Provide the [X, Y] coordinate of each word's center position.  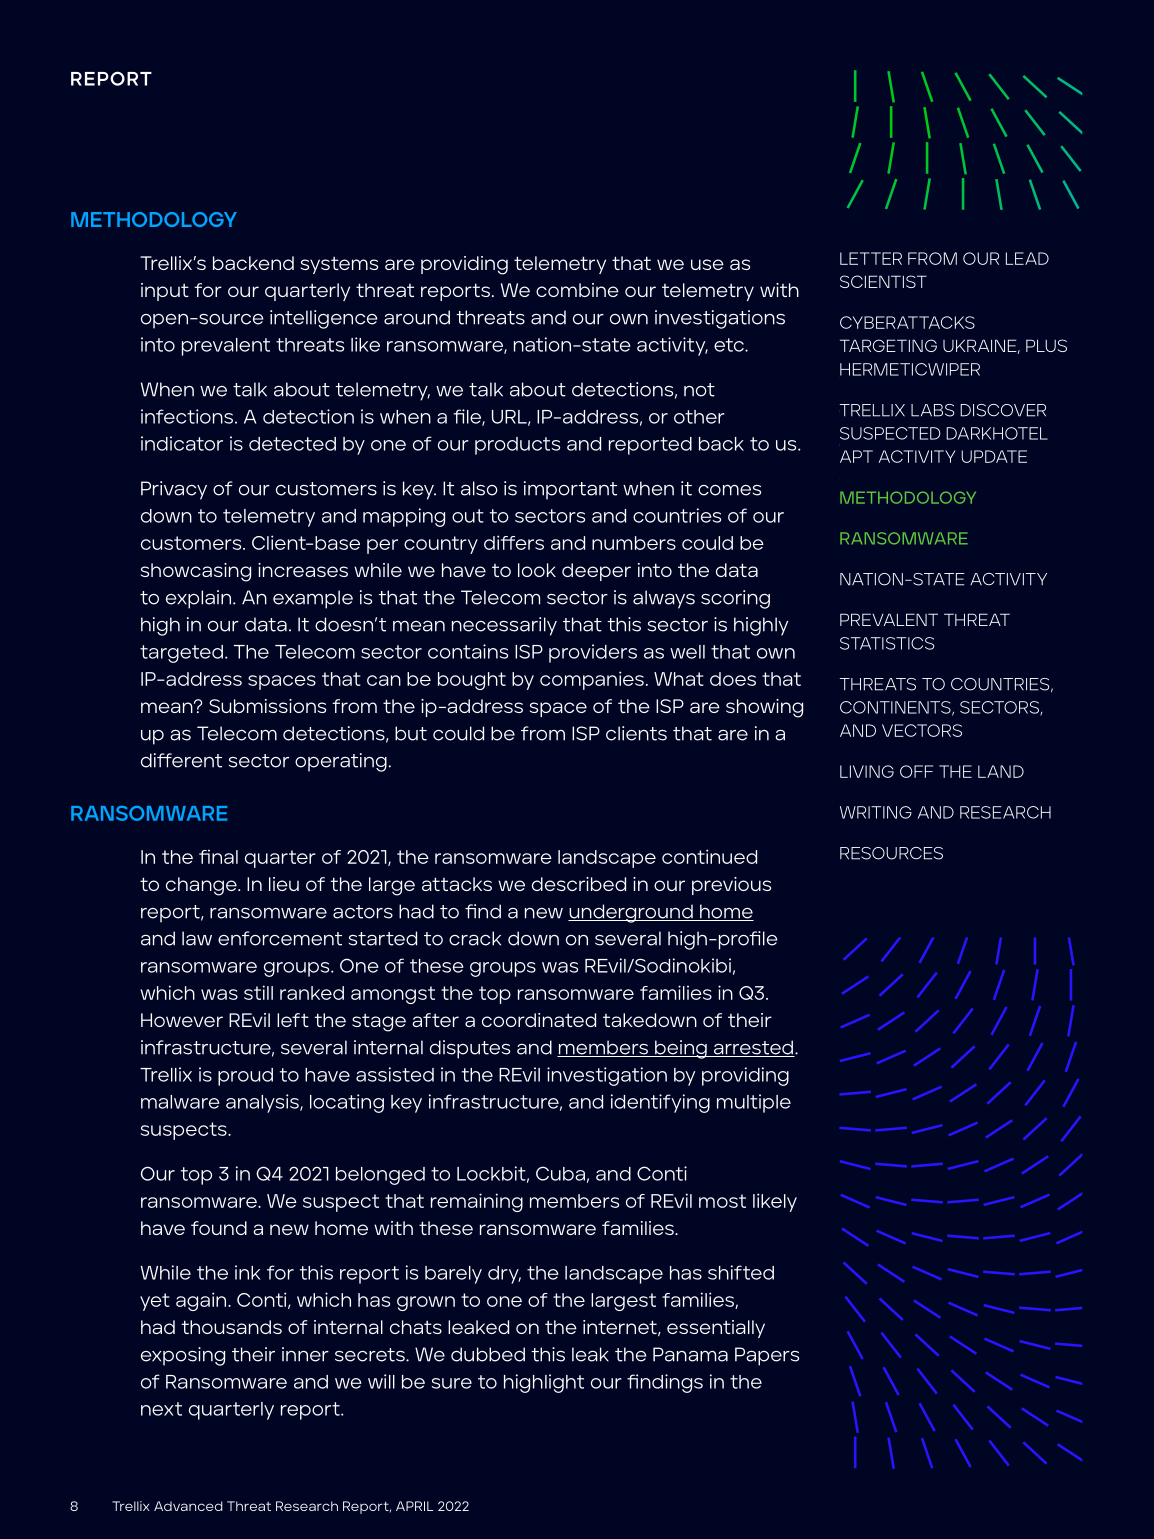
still [258, 992]
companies [592, 680]
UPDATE [994, 456]
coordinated [539, 1020]
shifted [741, 1272]
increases [303, 570]
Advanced [188, 1506]
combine [577, 290]
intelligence [324, 319]
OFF [916, 771]
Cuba [560, 1173]
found [219, 1228]
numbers [634, 543]
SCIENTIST [883, 281]
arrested [753, 1048]
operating [341, 762]
